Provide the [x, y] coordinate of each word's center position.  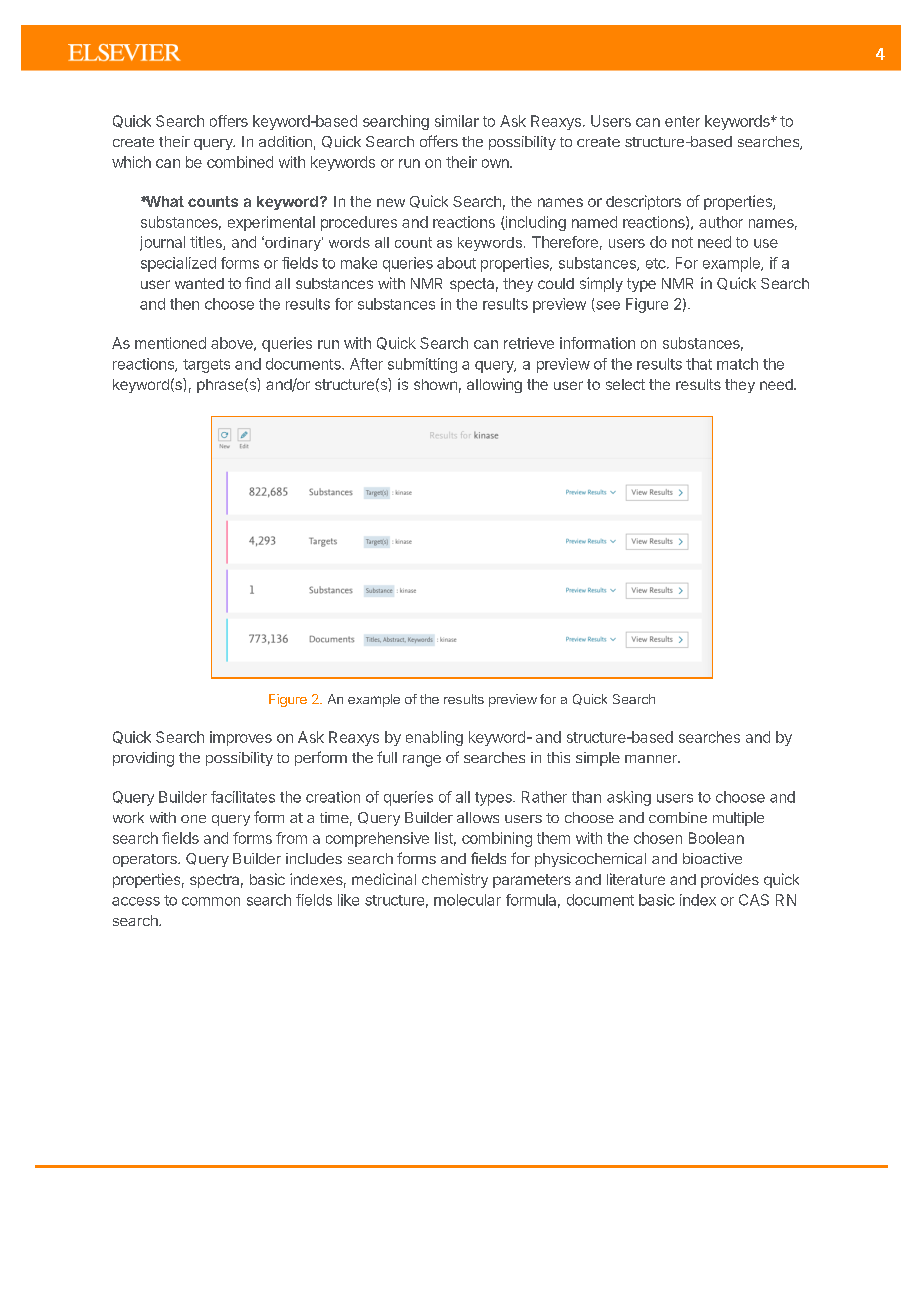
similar [457, 121]
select [625, 384]
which [131, 162]
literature [636, 879]
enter [682, 121]
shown [435, 384]
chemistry [455, 880]
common [211, 901]
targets [206, 366]
